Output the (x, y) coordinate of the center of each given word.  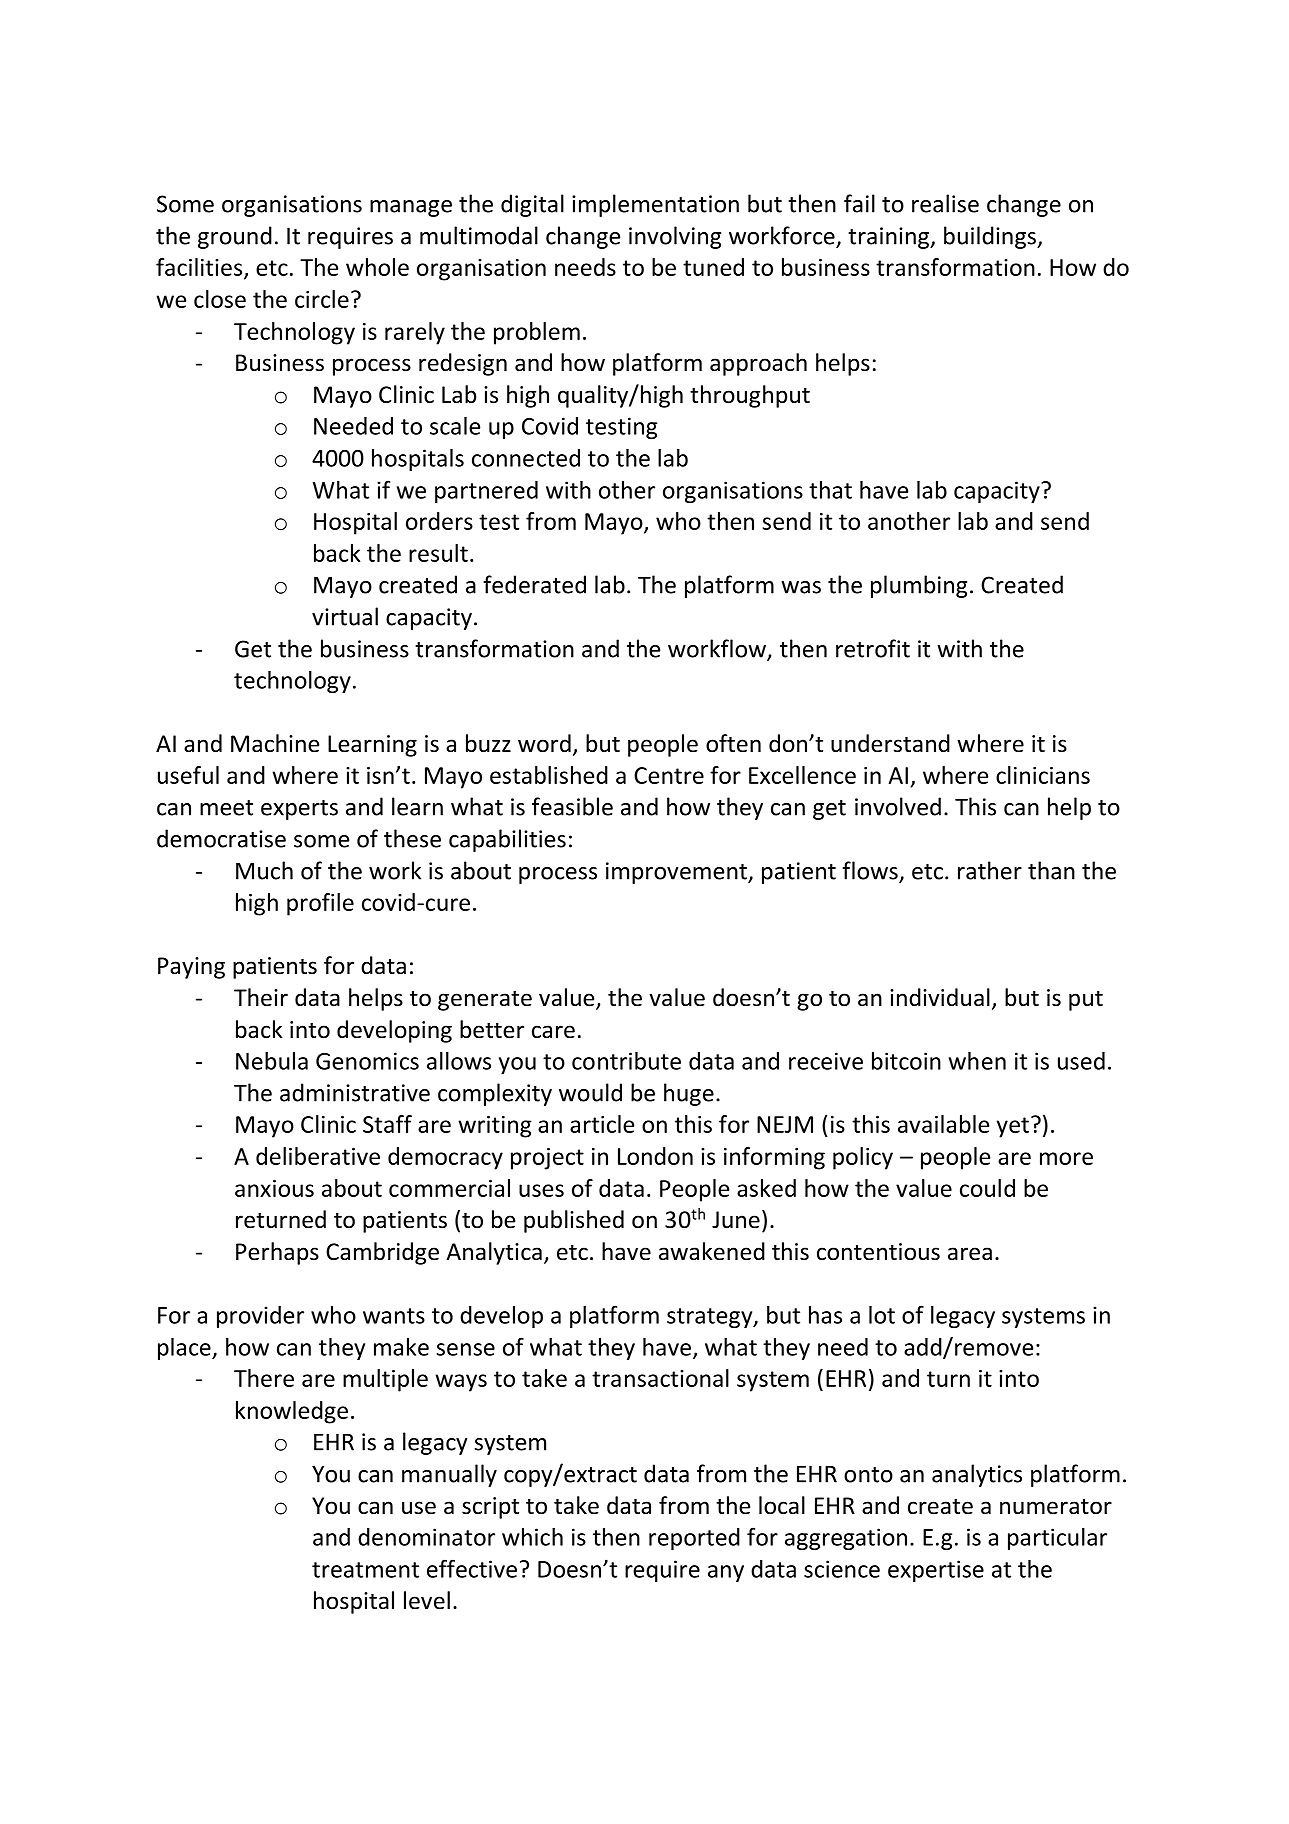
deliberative (318, 1156)
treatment (365, 1570)
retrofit (873, 648)
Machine (275, 743)
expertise (936, 1571)
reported (694, 1539)
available (943, 1124)
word (544, 743)
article (602, 1124)
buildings (991, 237)
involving (675, 237)
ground (235, 237)
